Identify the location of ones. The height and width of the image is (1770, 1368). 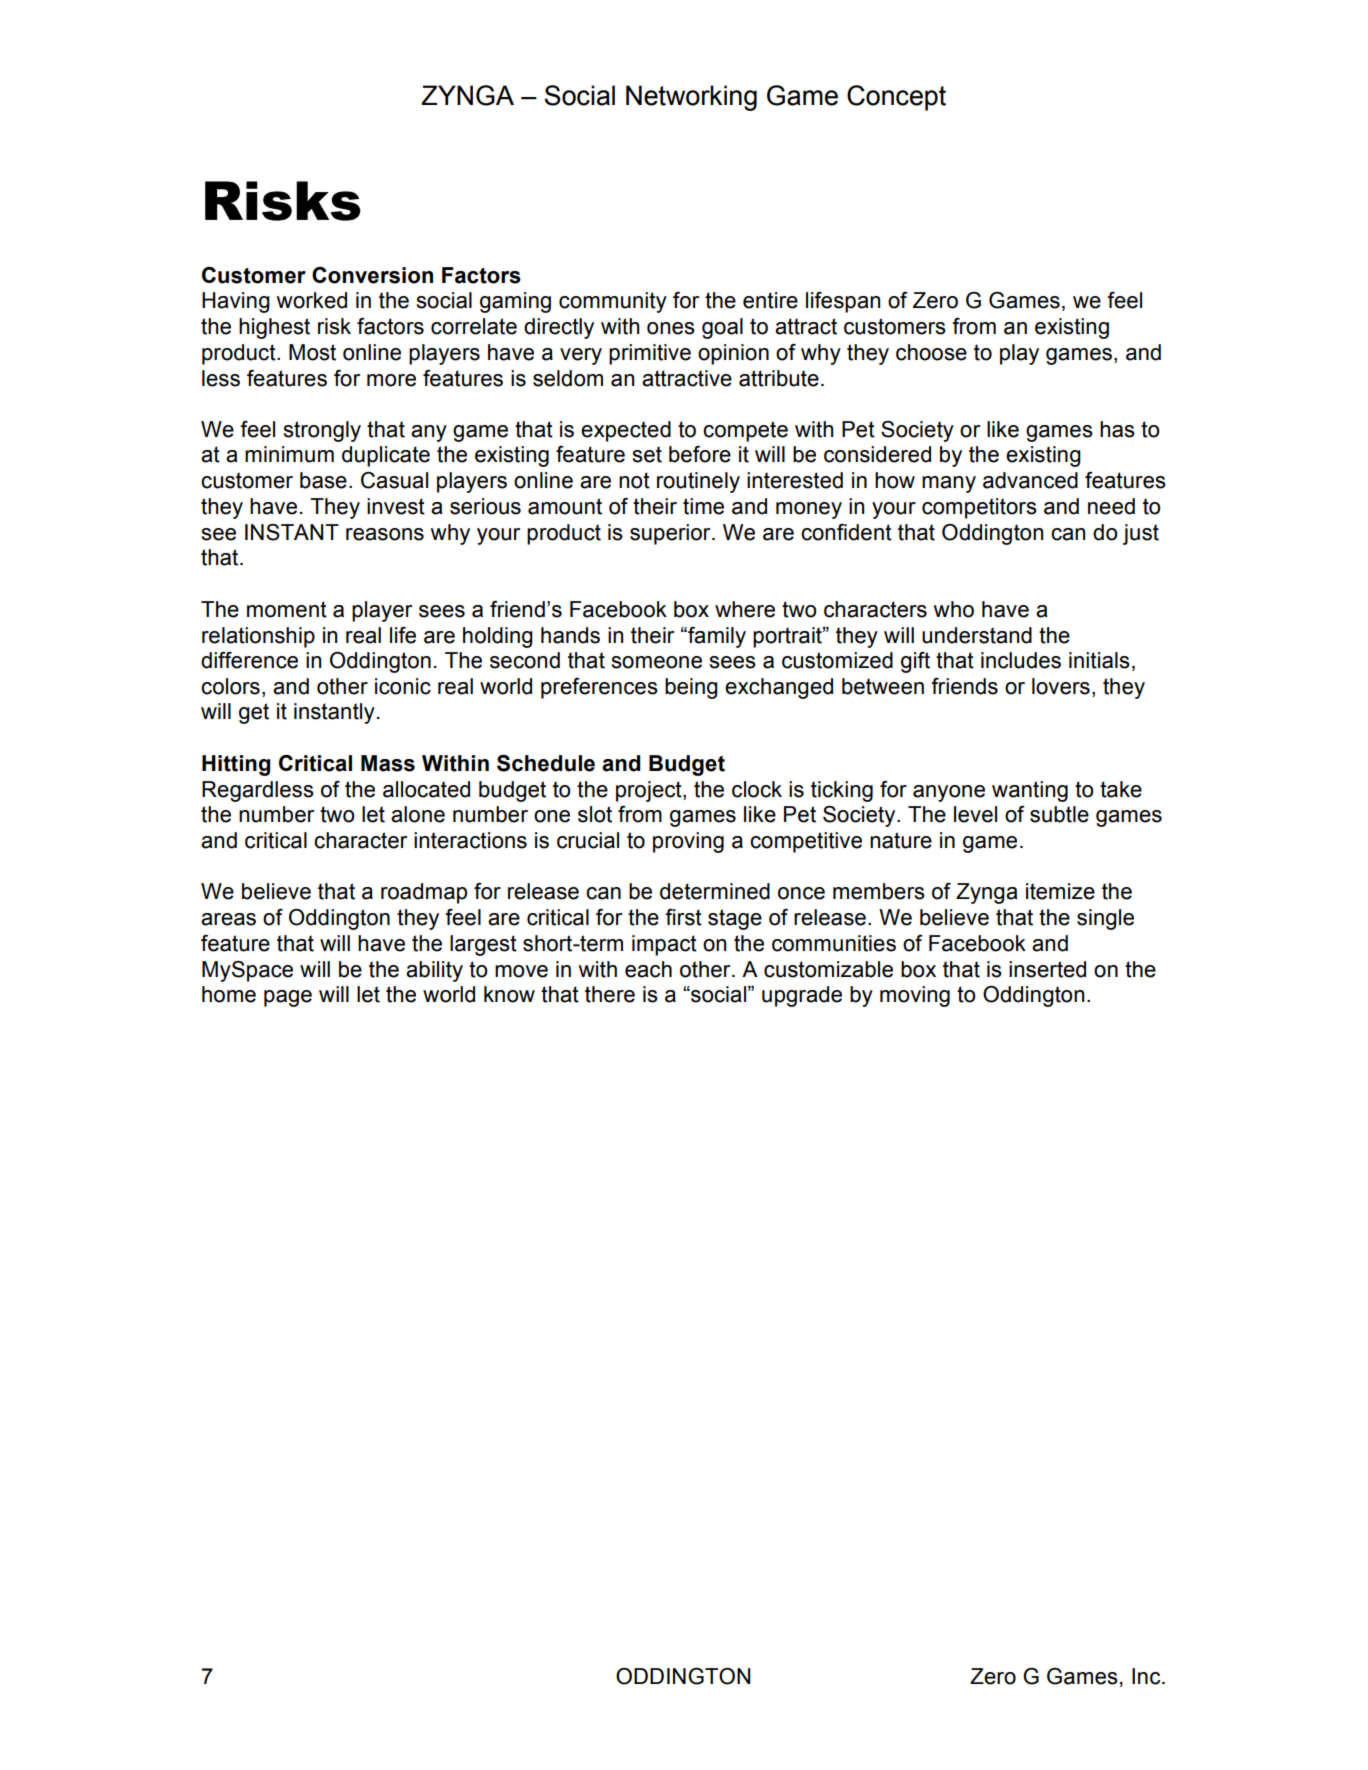
(671, 328).
